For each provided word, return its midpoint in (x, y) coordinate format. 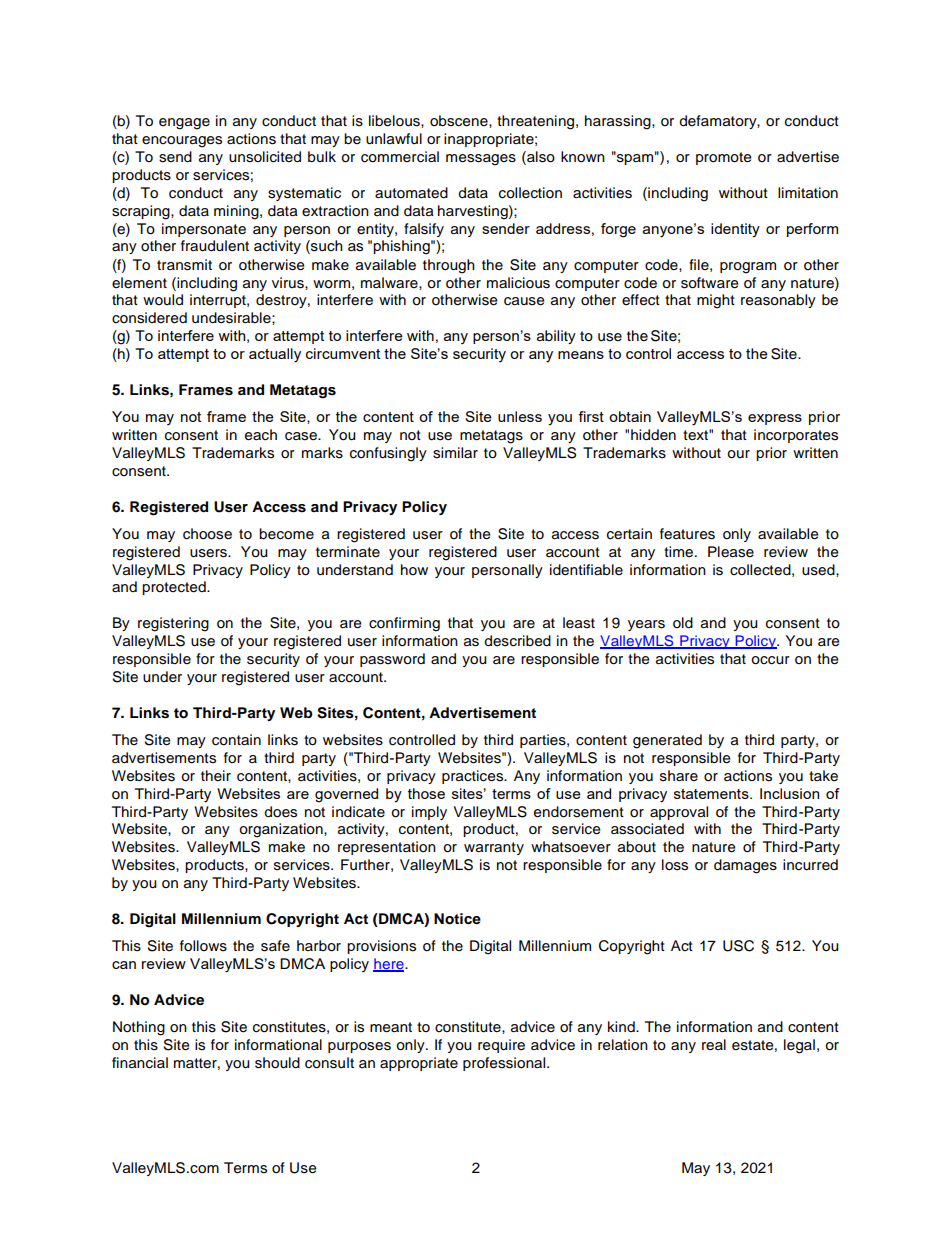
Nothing (139, 1028)
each (261, 435)
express (775, 419)
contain (236, 740)
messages (481, 160)
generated (667, 741)
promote (724, 158)
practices (474, 777)
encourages (182, 142)
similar (455, 453)
